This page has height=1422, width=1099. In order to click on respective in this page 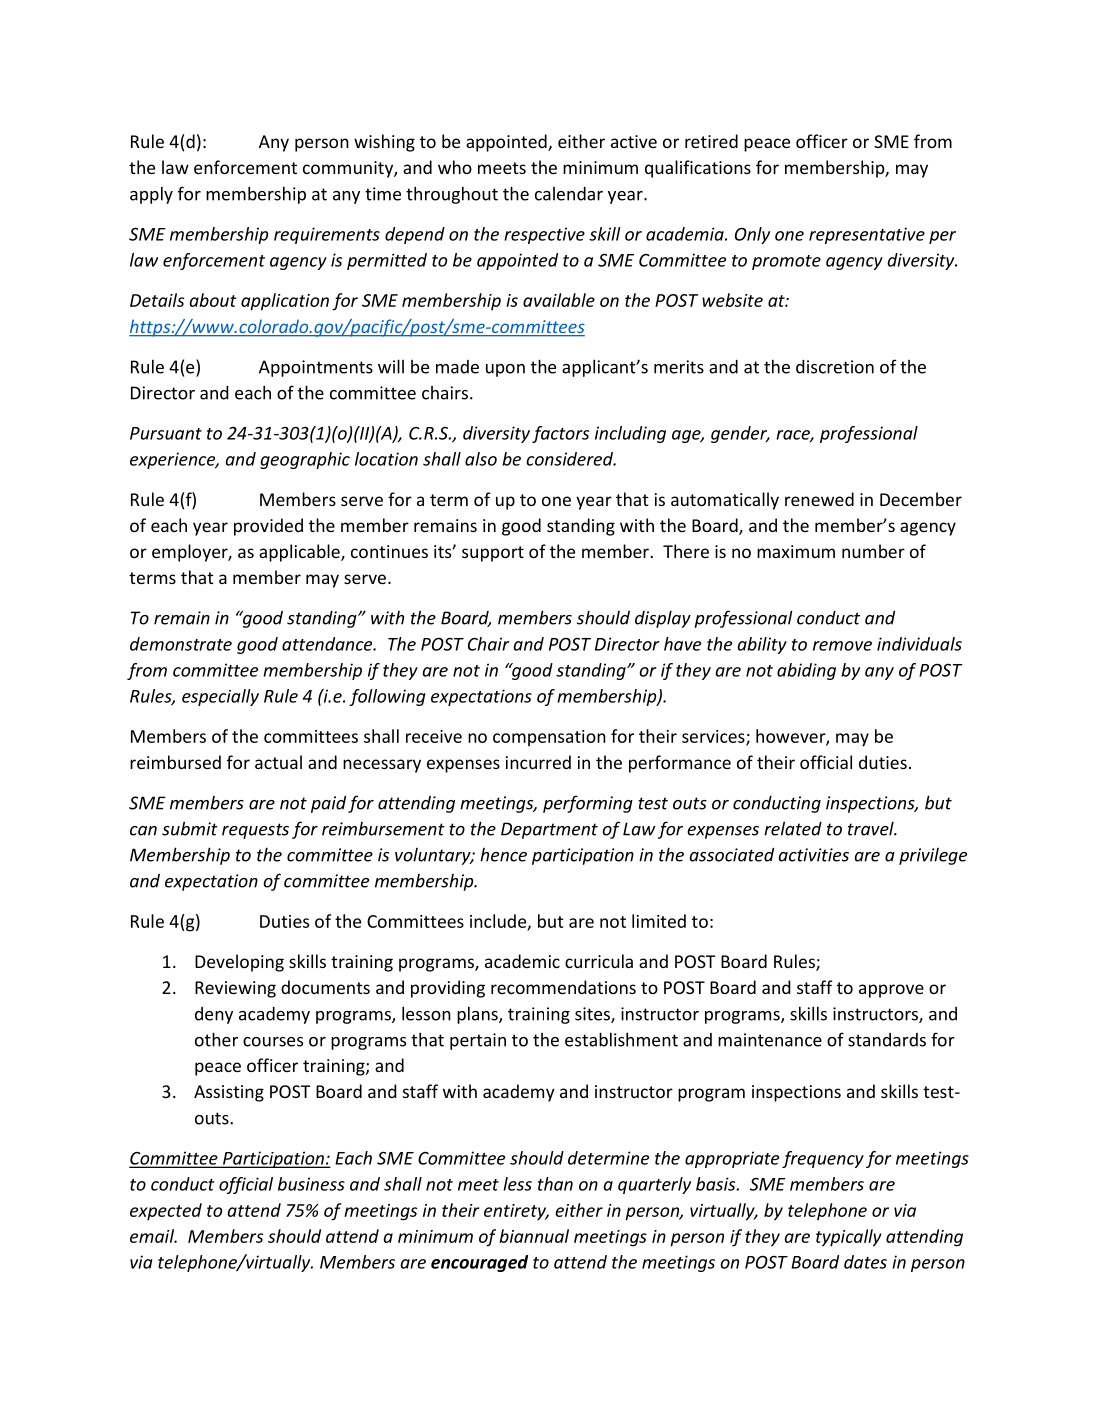, I will do `click(544, 235)`.
